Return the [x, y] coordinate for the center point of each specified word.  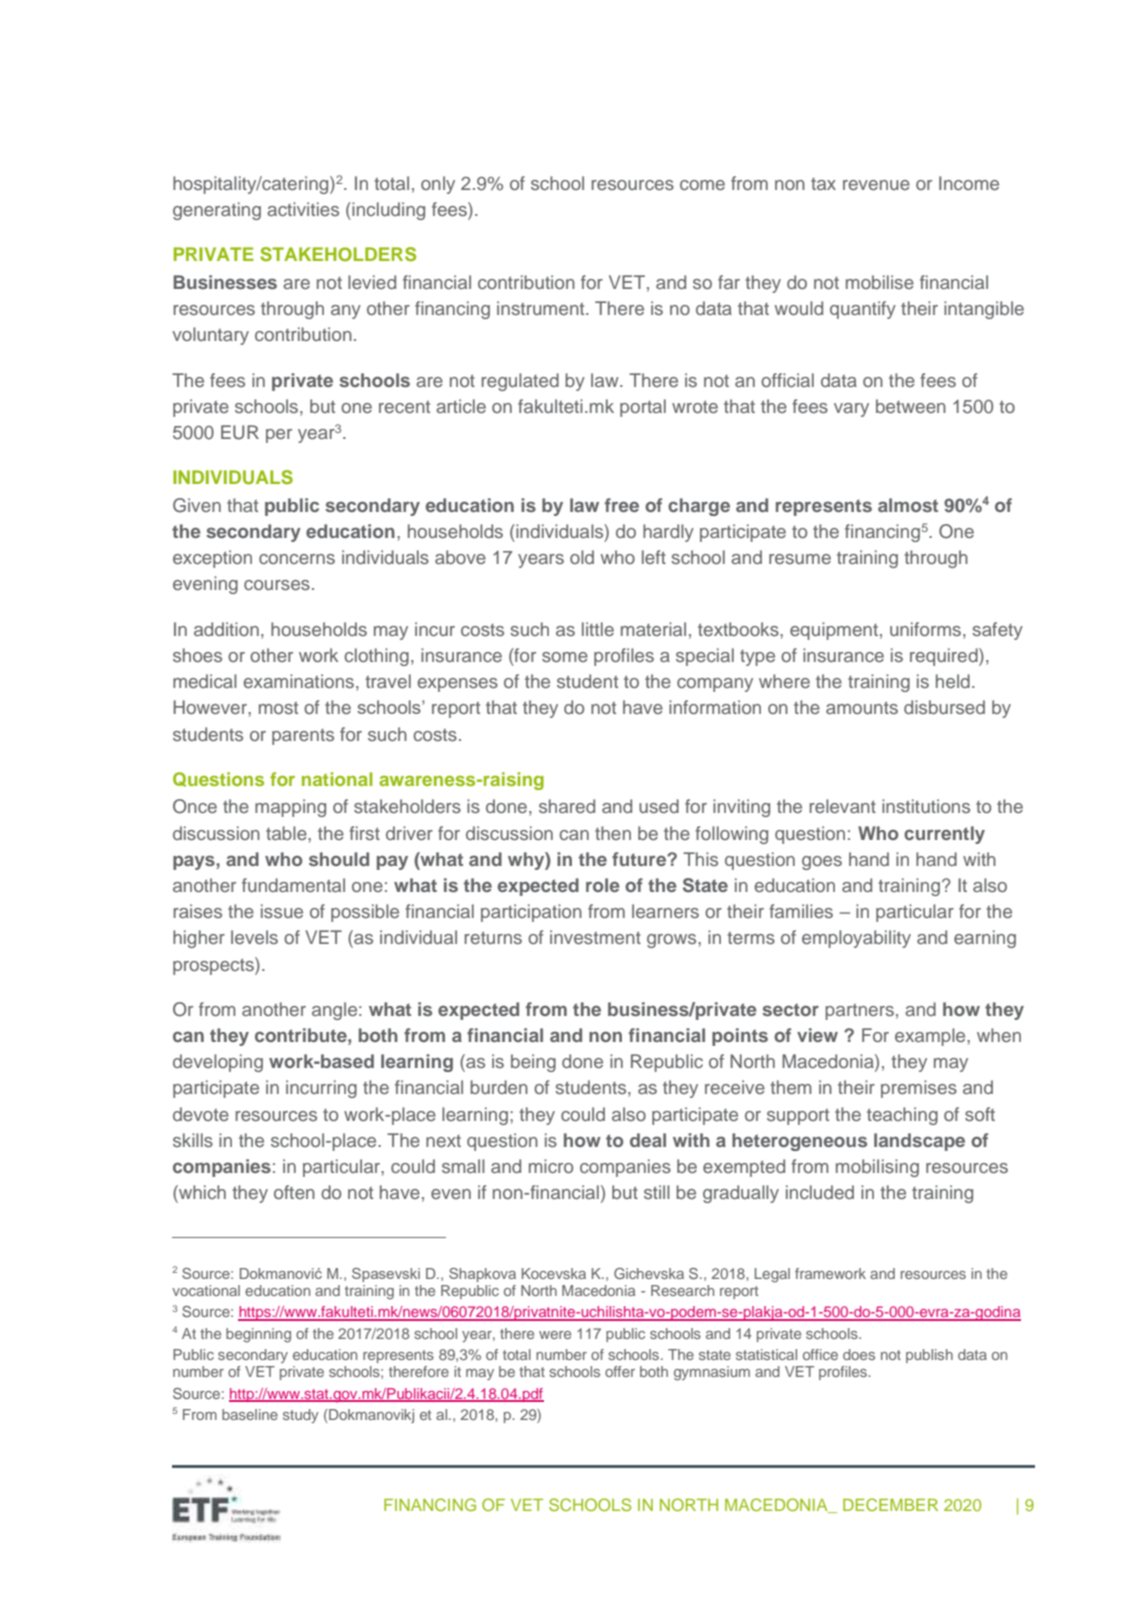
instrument [542, 308]
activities [303, 209]
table [287, 833]
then [613, 833]
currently [944, 835]
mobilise [880, 282]
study [301, 1416]
